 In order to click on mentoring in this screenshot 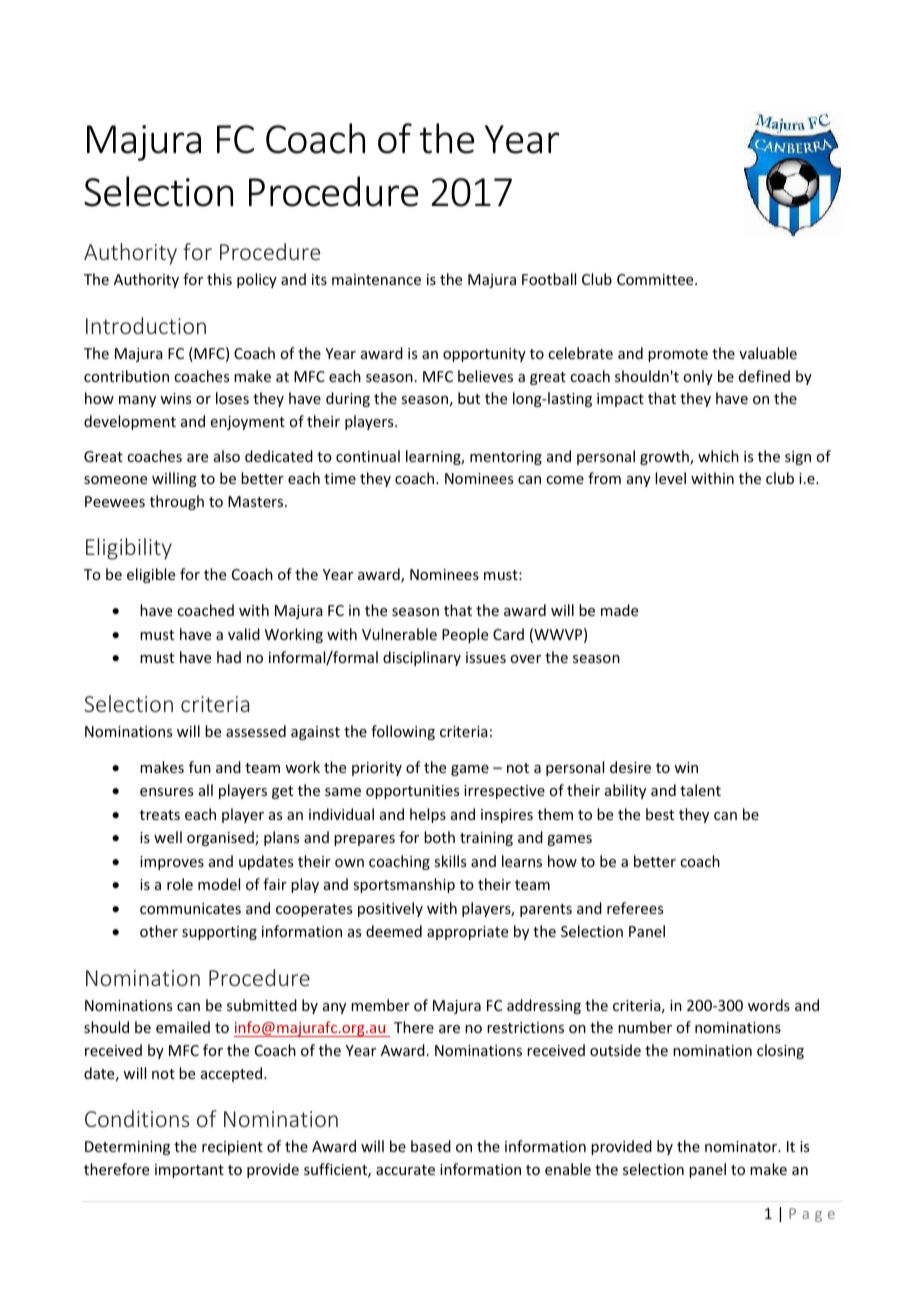, I will do `click(506, 458)`.
